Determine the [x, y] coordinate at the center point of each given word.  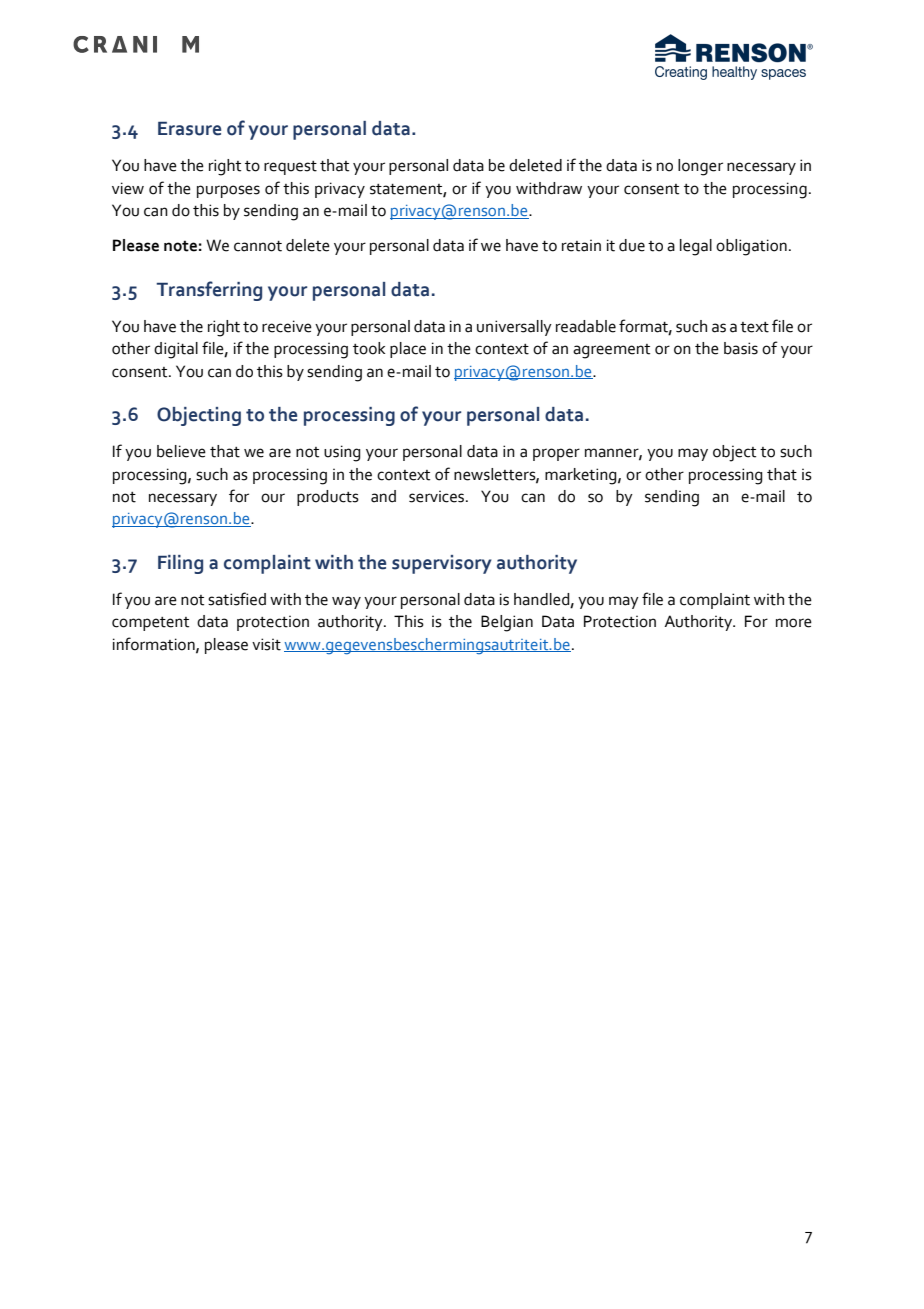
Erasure [189, 128]
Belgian [507, 623]
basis [741, 348]
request [290, 168]
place [408, 350]
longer [700, 167]
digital [176, 350]
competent [150, 624]
